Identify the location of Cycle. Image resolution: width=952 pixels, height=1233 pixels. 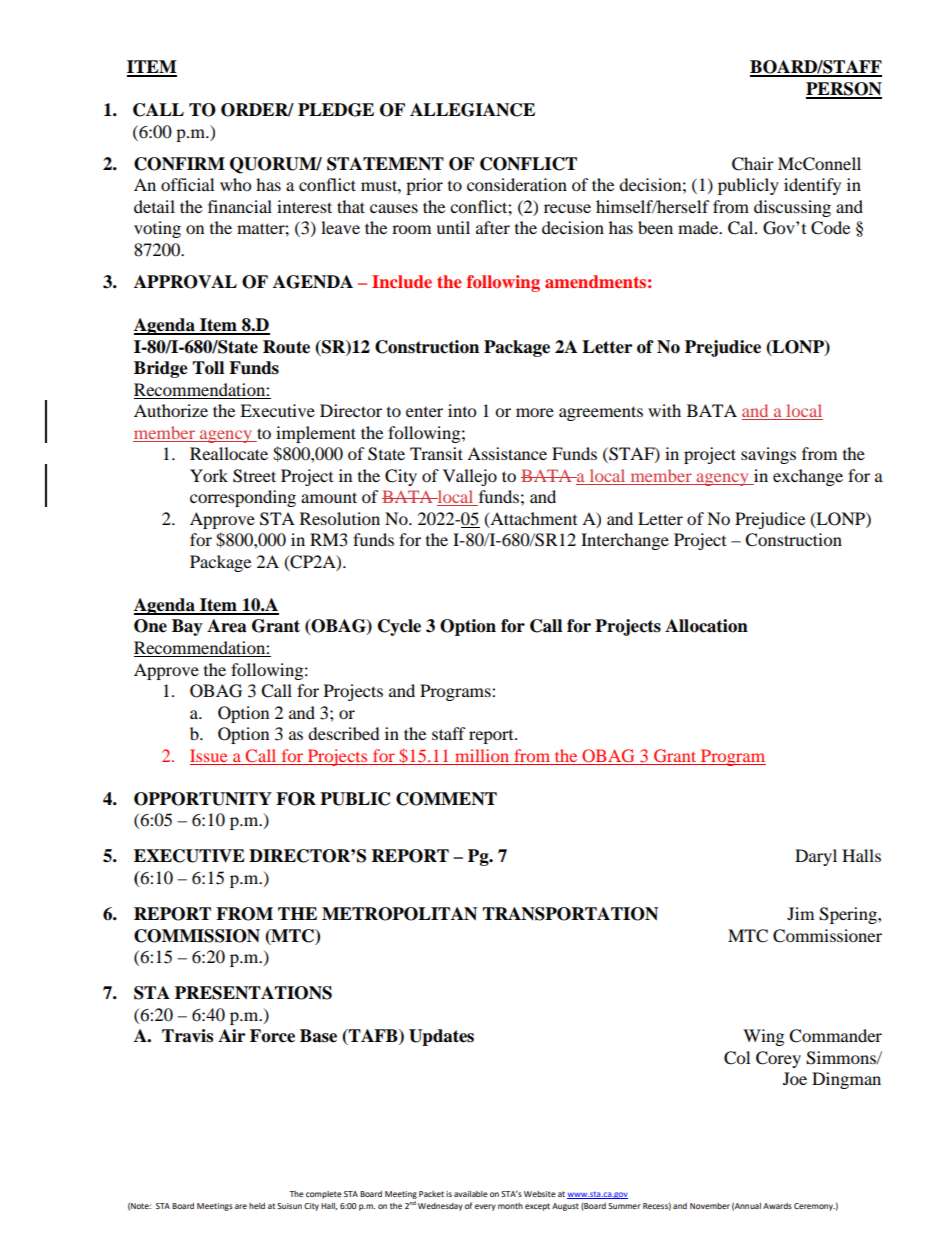
(399, 627).
